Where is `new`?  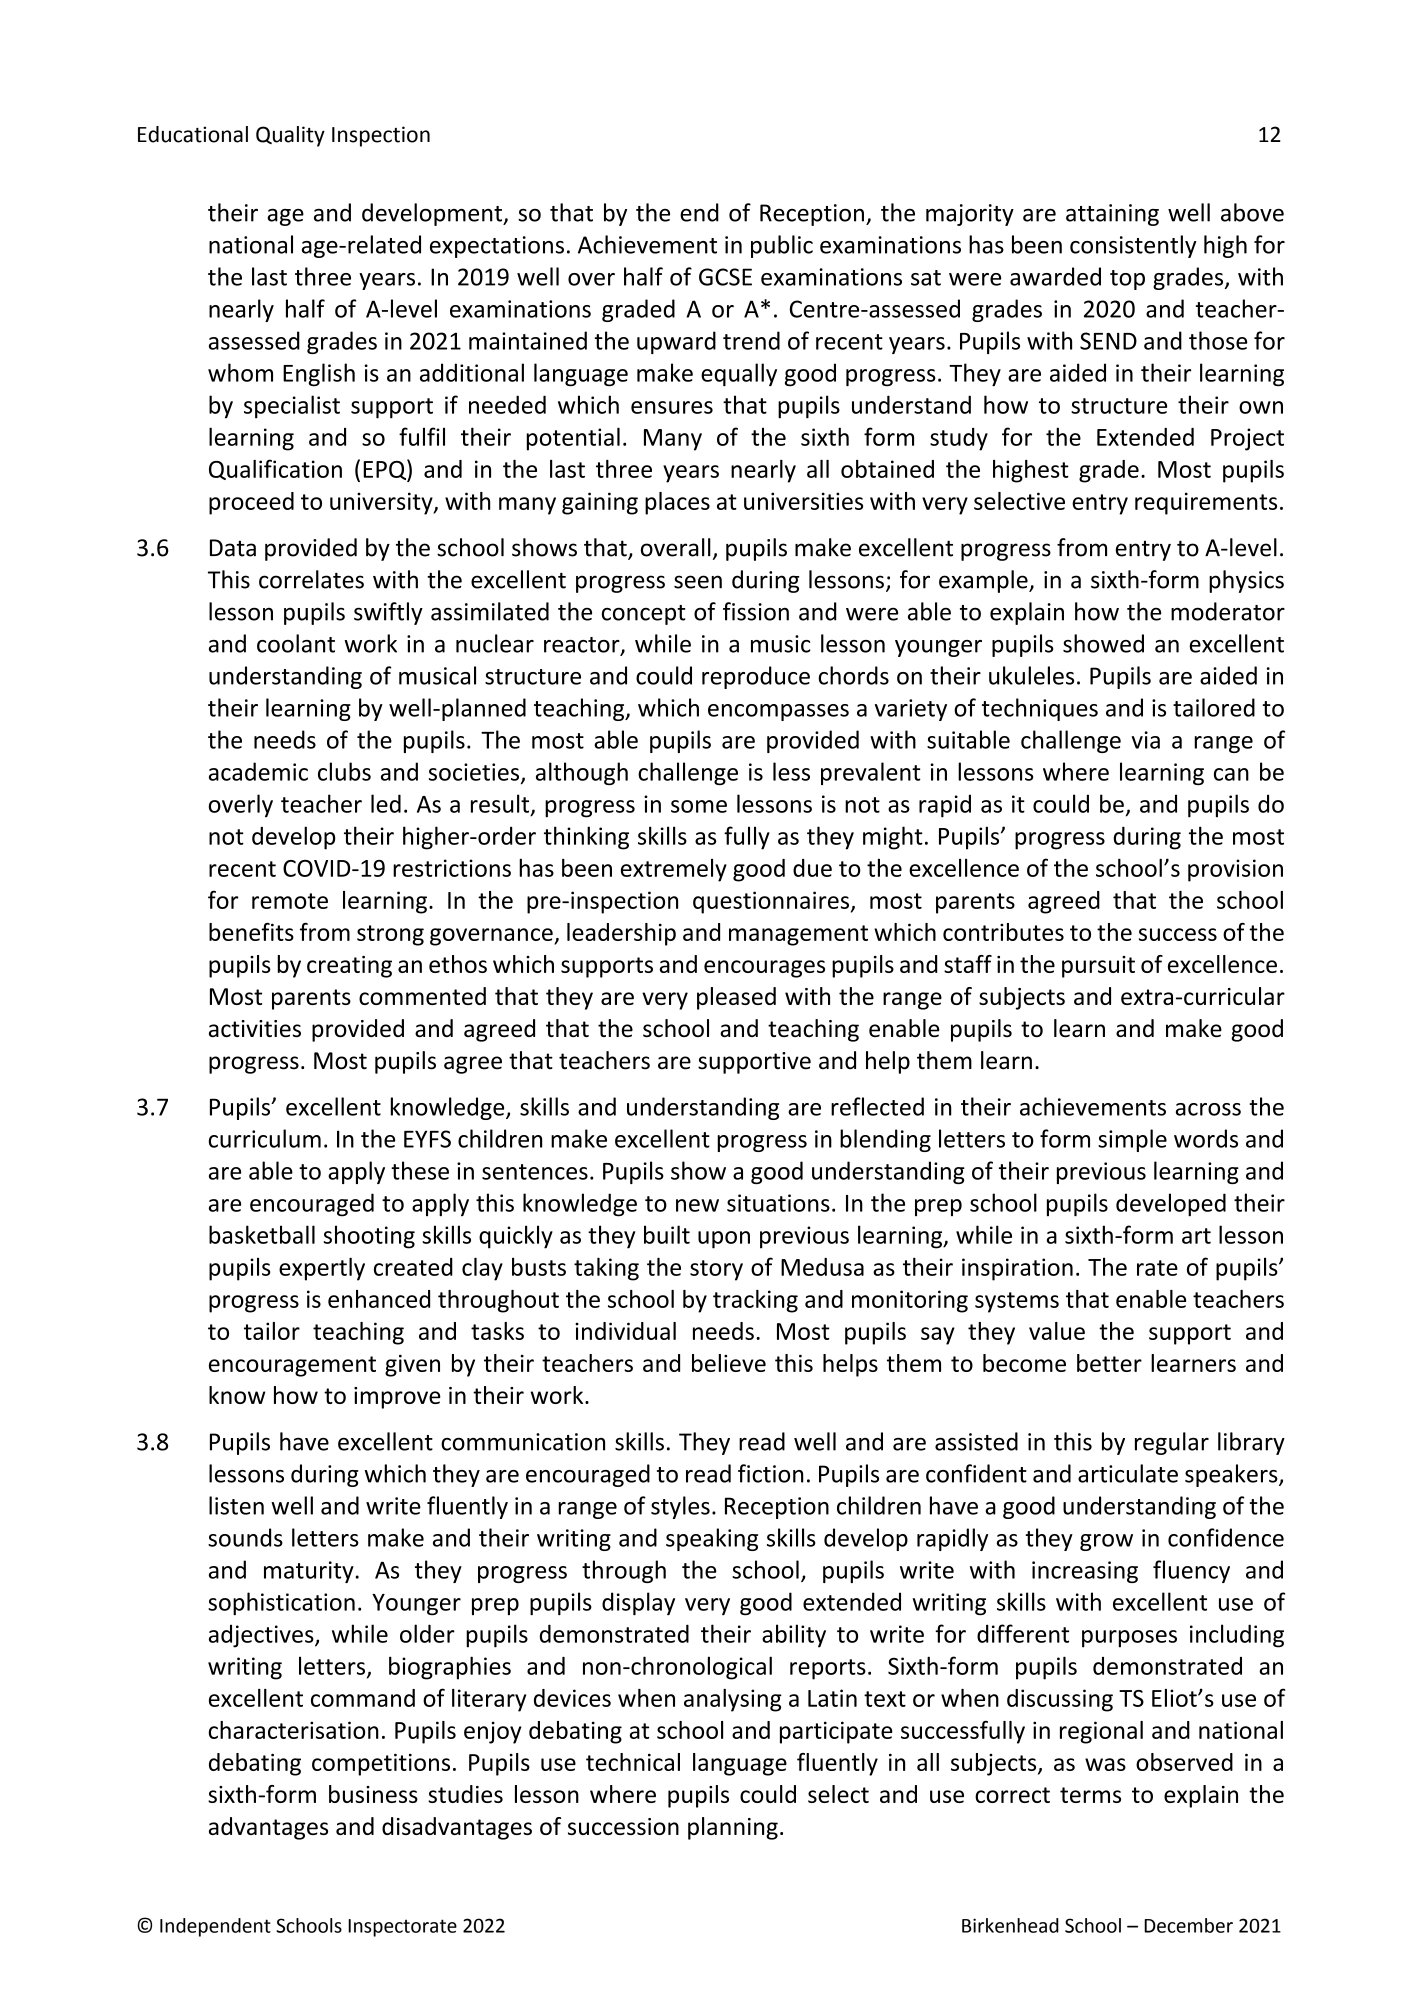
new is located at coordinates (697, 1205).
